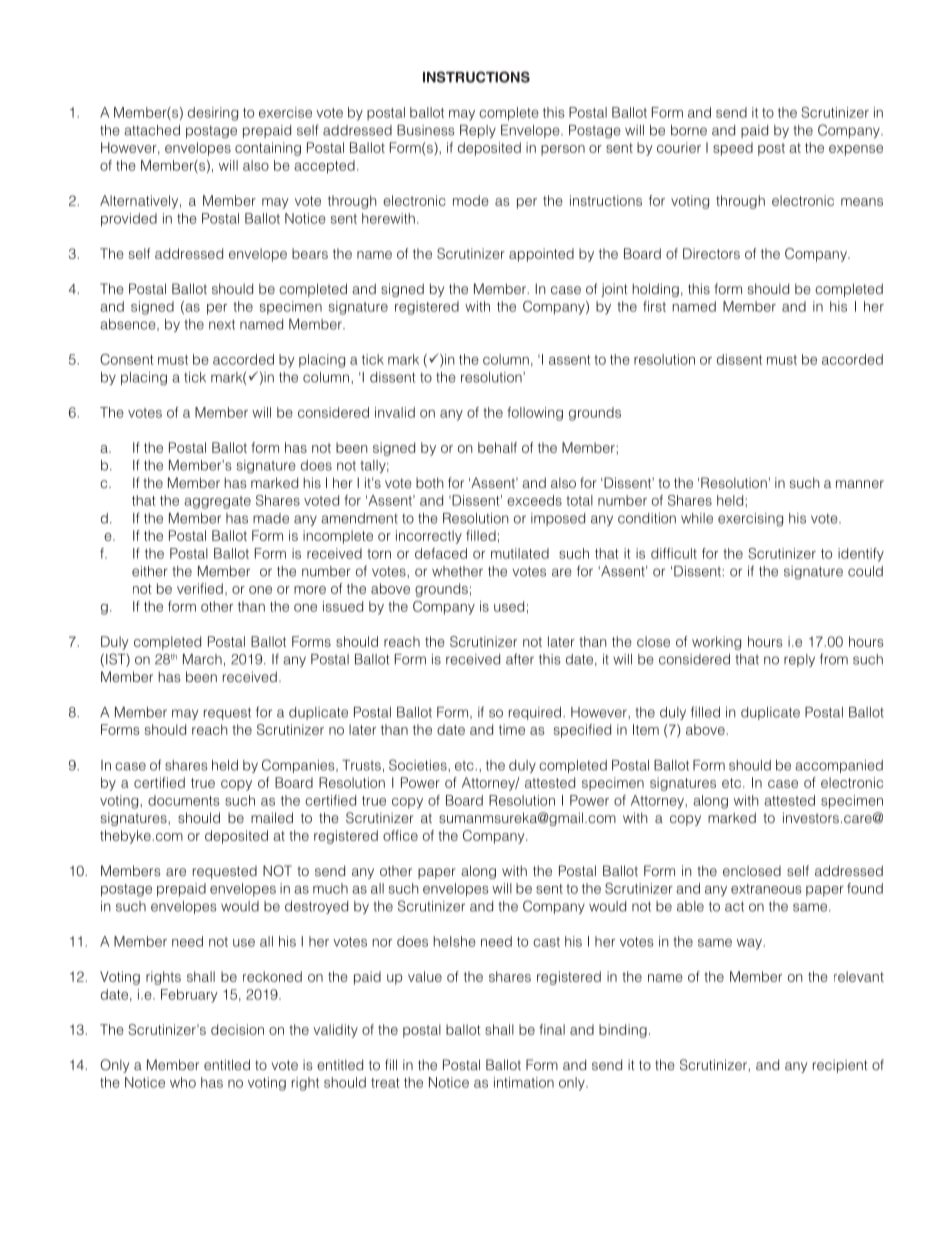 The width and height of the screenshot is (952, 1241). I want to click on first, so click(654, 306).
